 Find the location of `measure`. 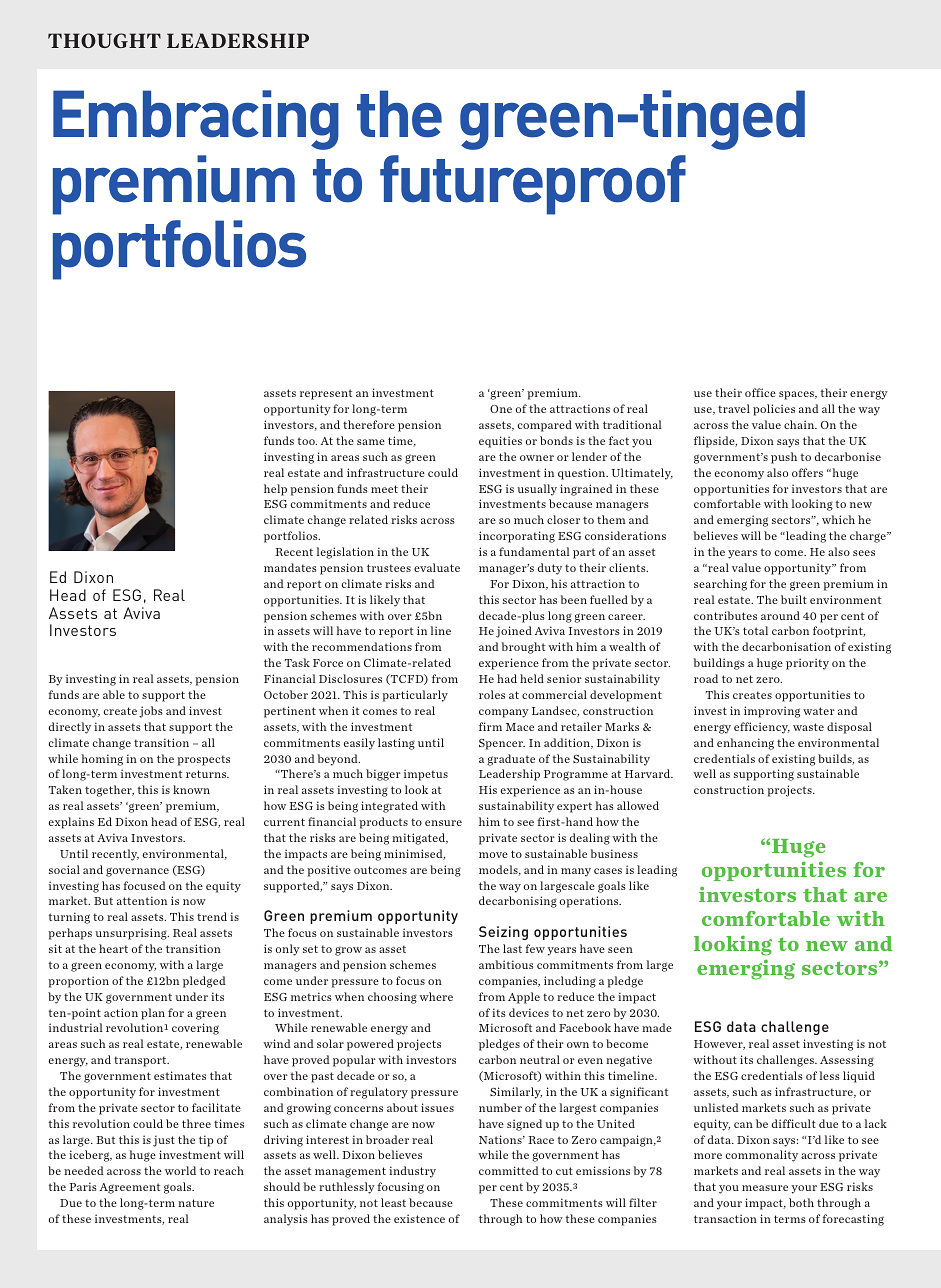

measure is located at coordinates (765, 1188).
